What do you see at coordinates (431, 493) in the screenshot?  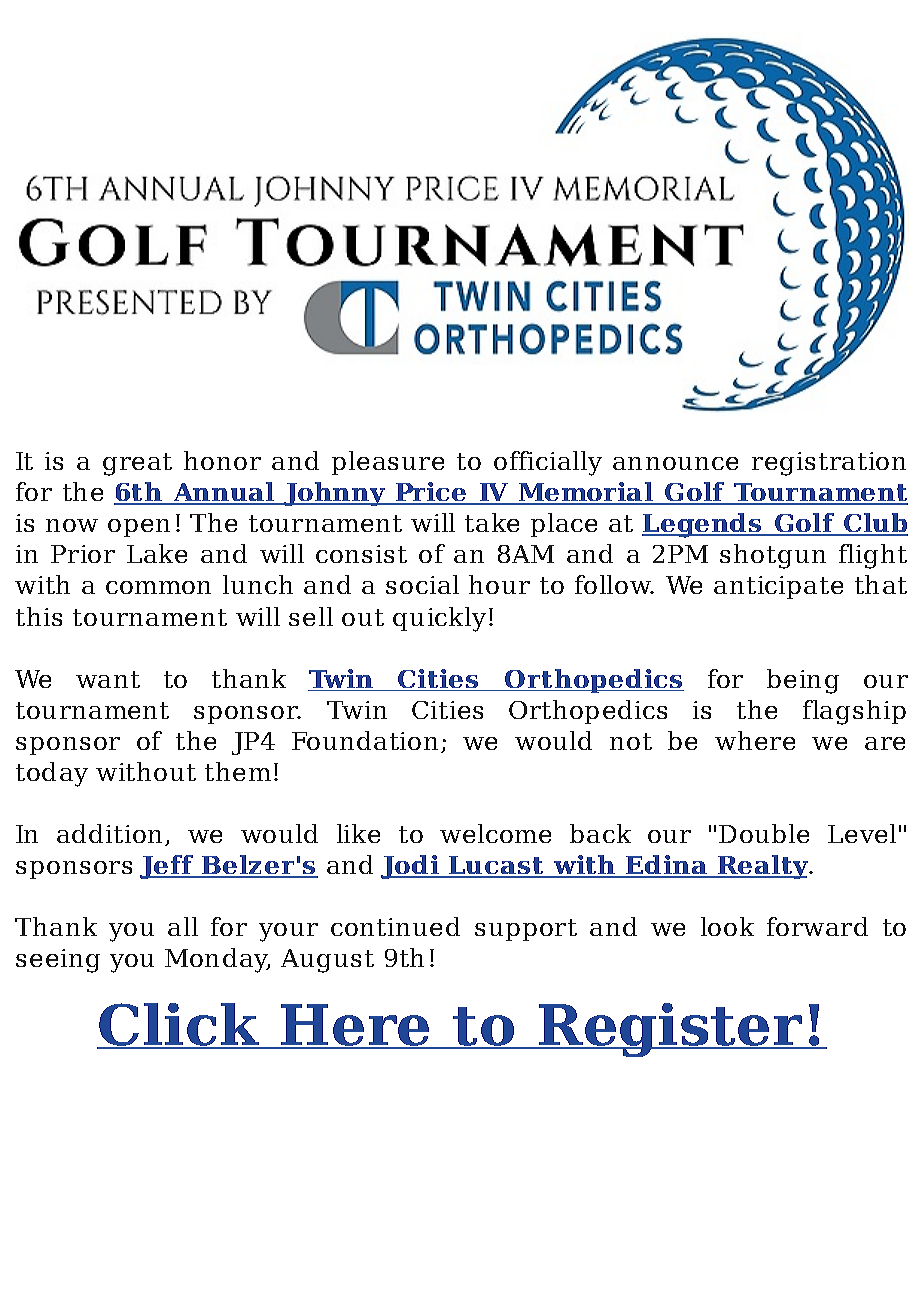 I see `Price` at bounding box center [431, 493].
